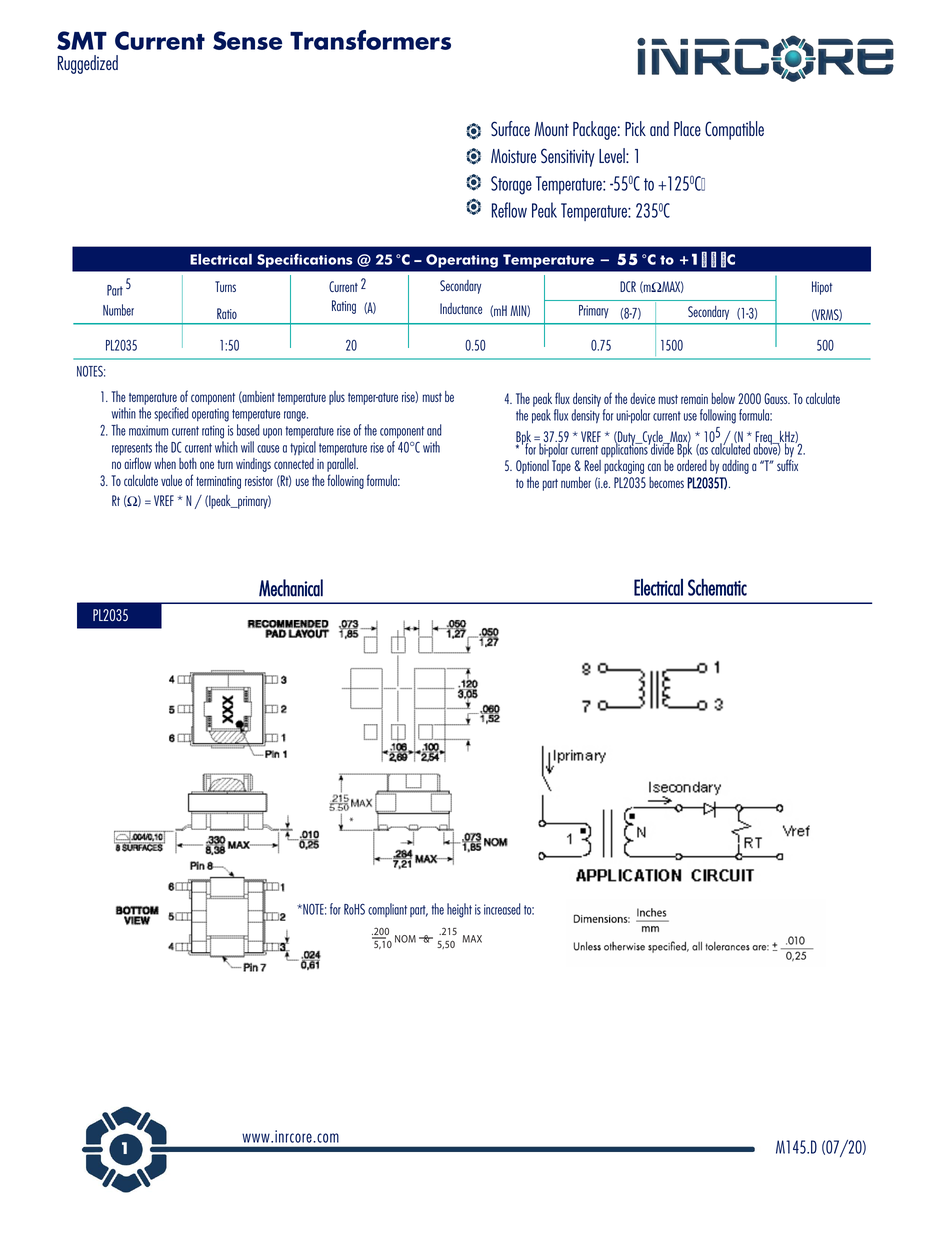  What do you see at coordinates (502, 909) in the screenshot?
I see `increased` at bounding box center [502, 909].
